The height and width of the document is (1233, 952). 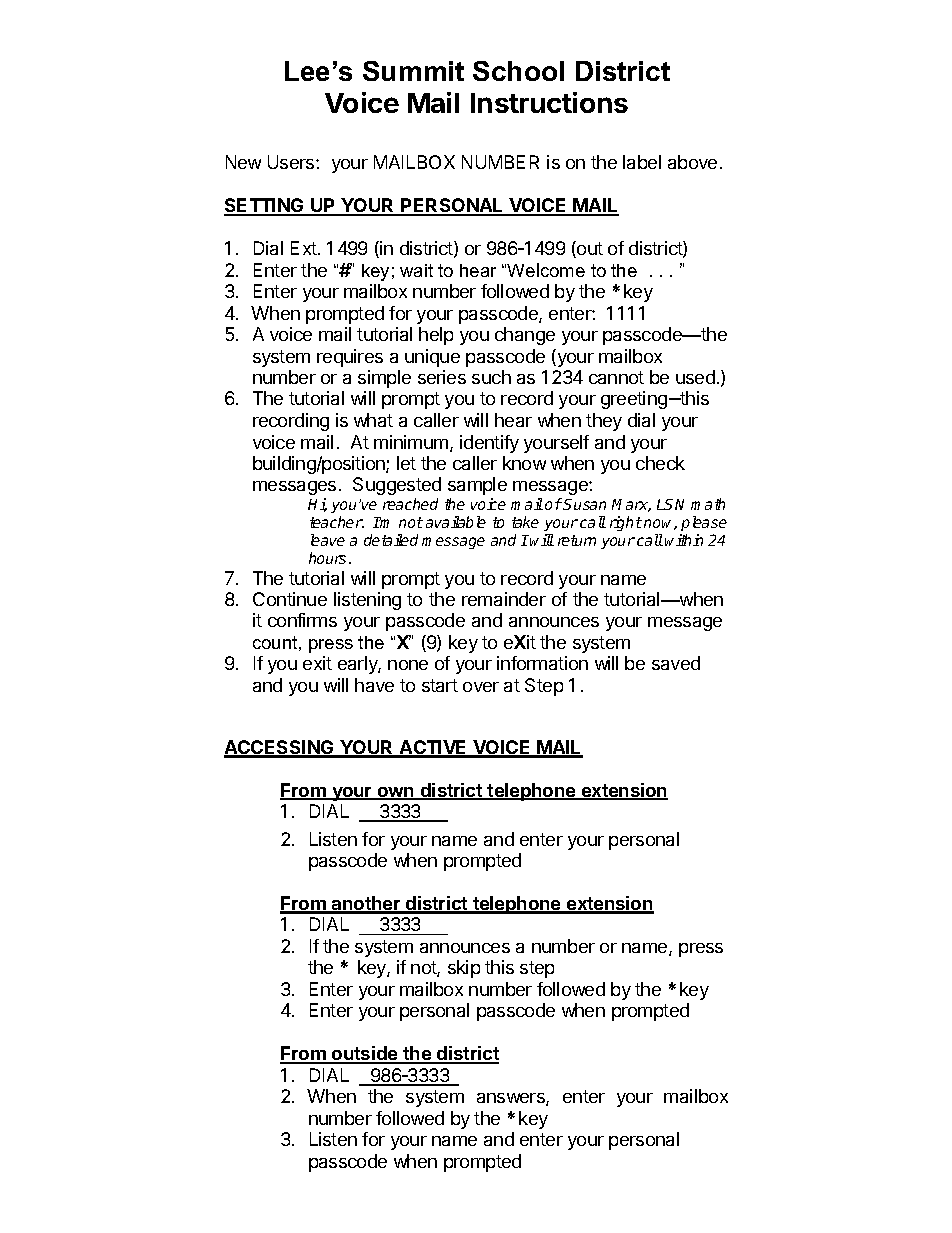 I want to click on identify, so click(x=489, y=444).
